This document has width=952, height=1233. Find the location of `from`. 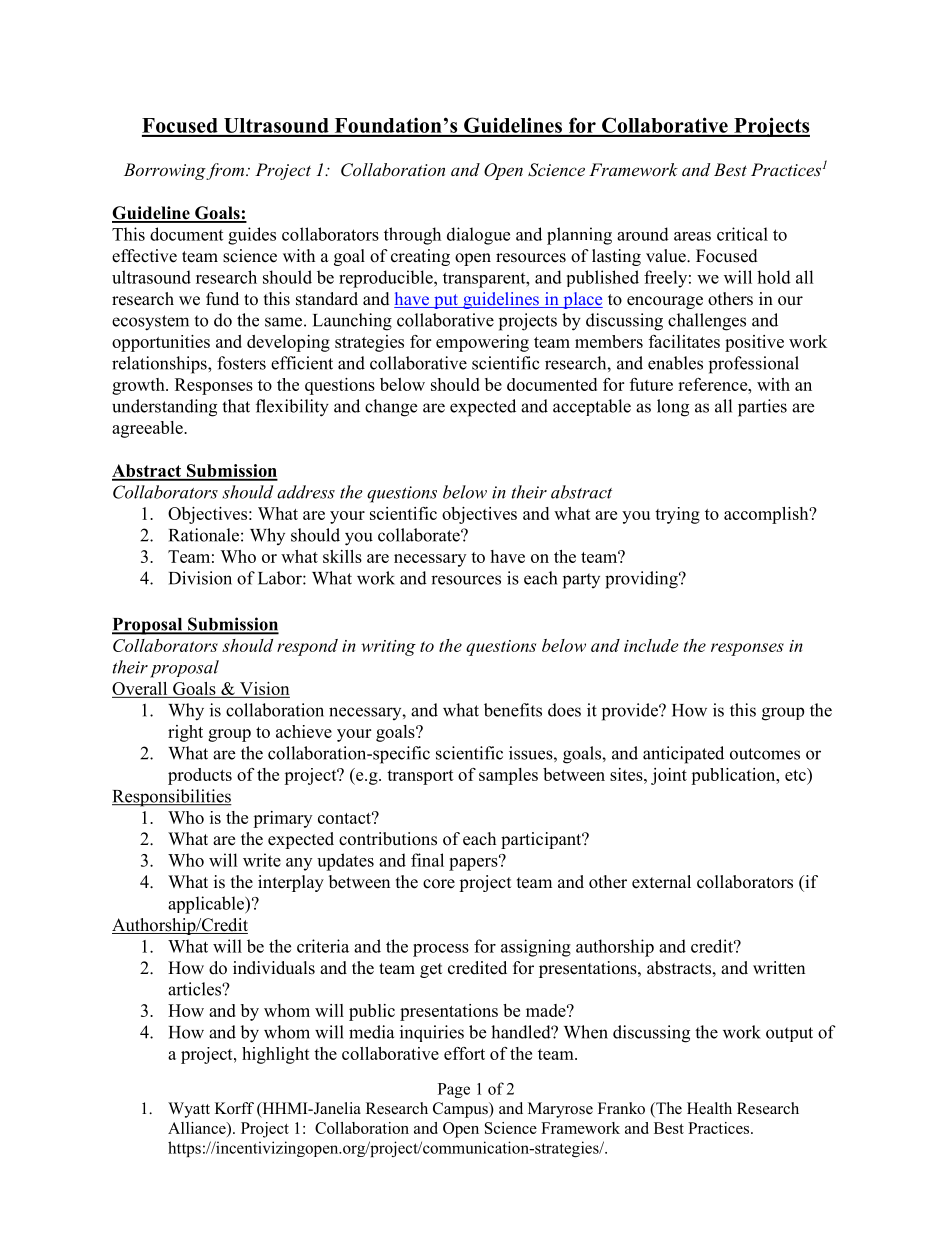

from is located at coordinates (226, 171).
